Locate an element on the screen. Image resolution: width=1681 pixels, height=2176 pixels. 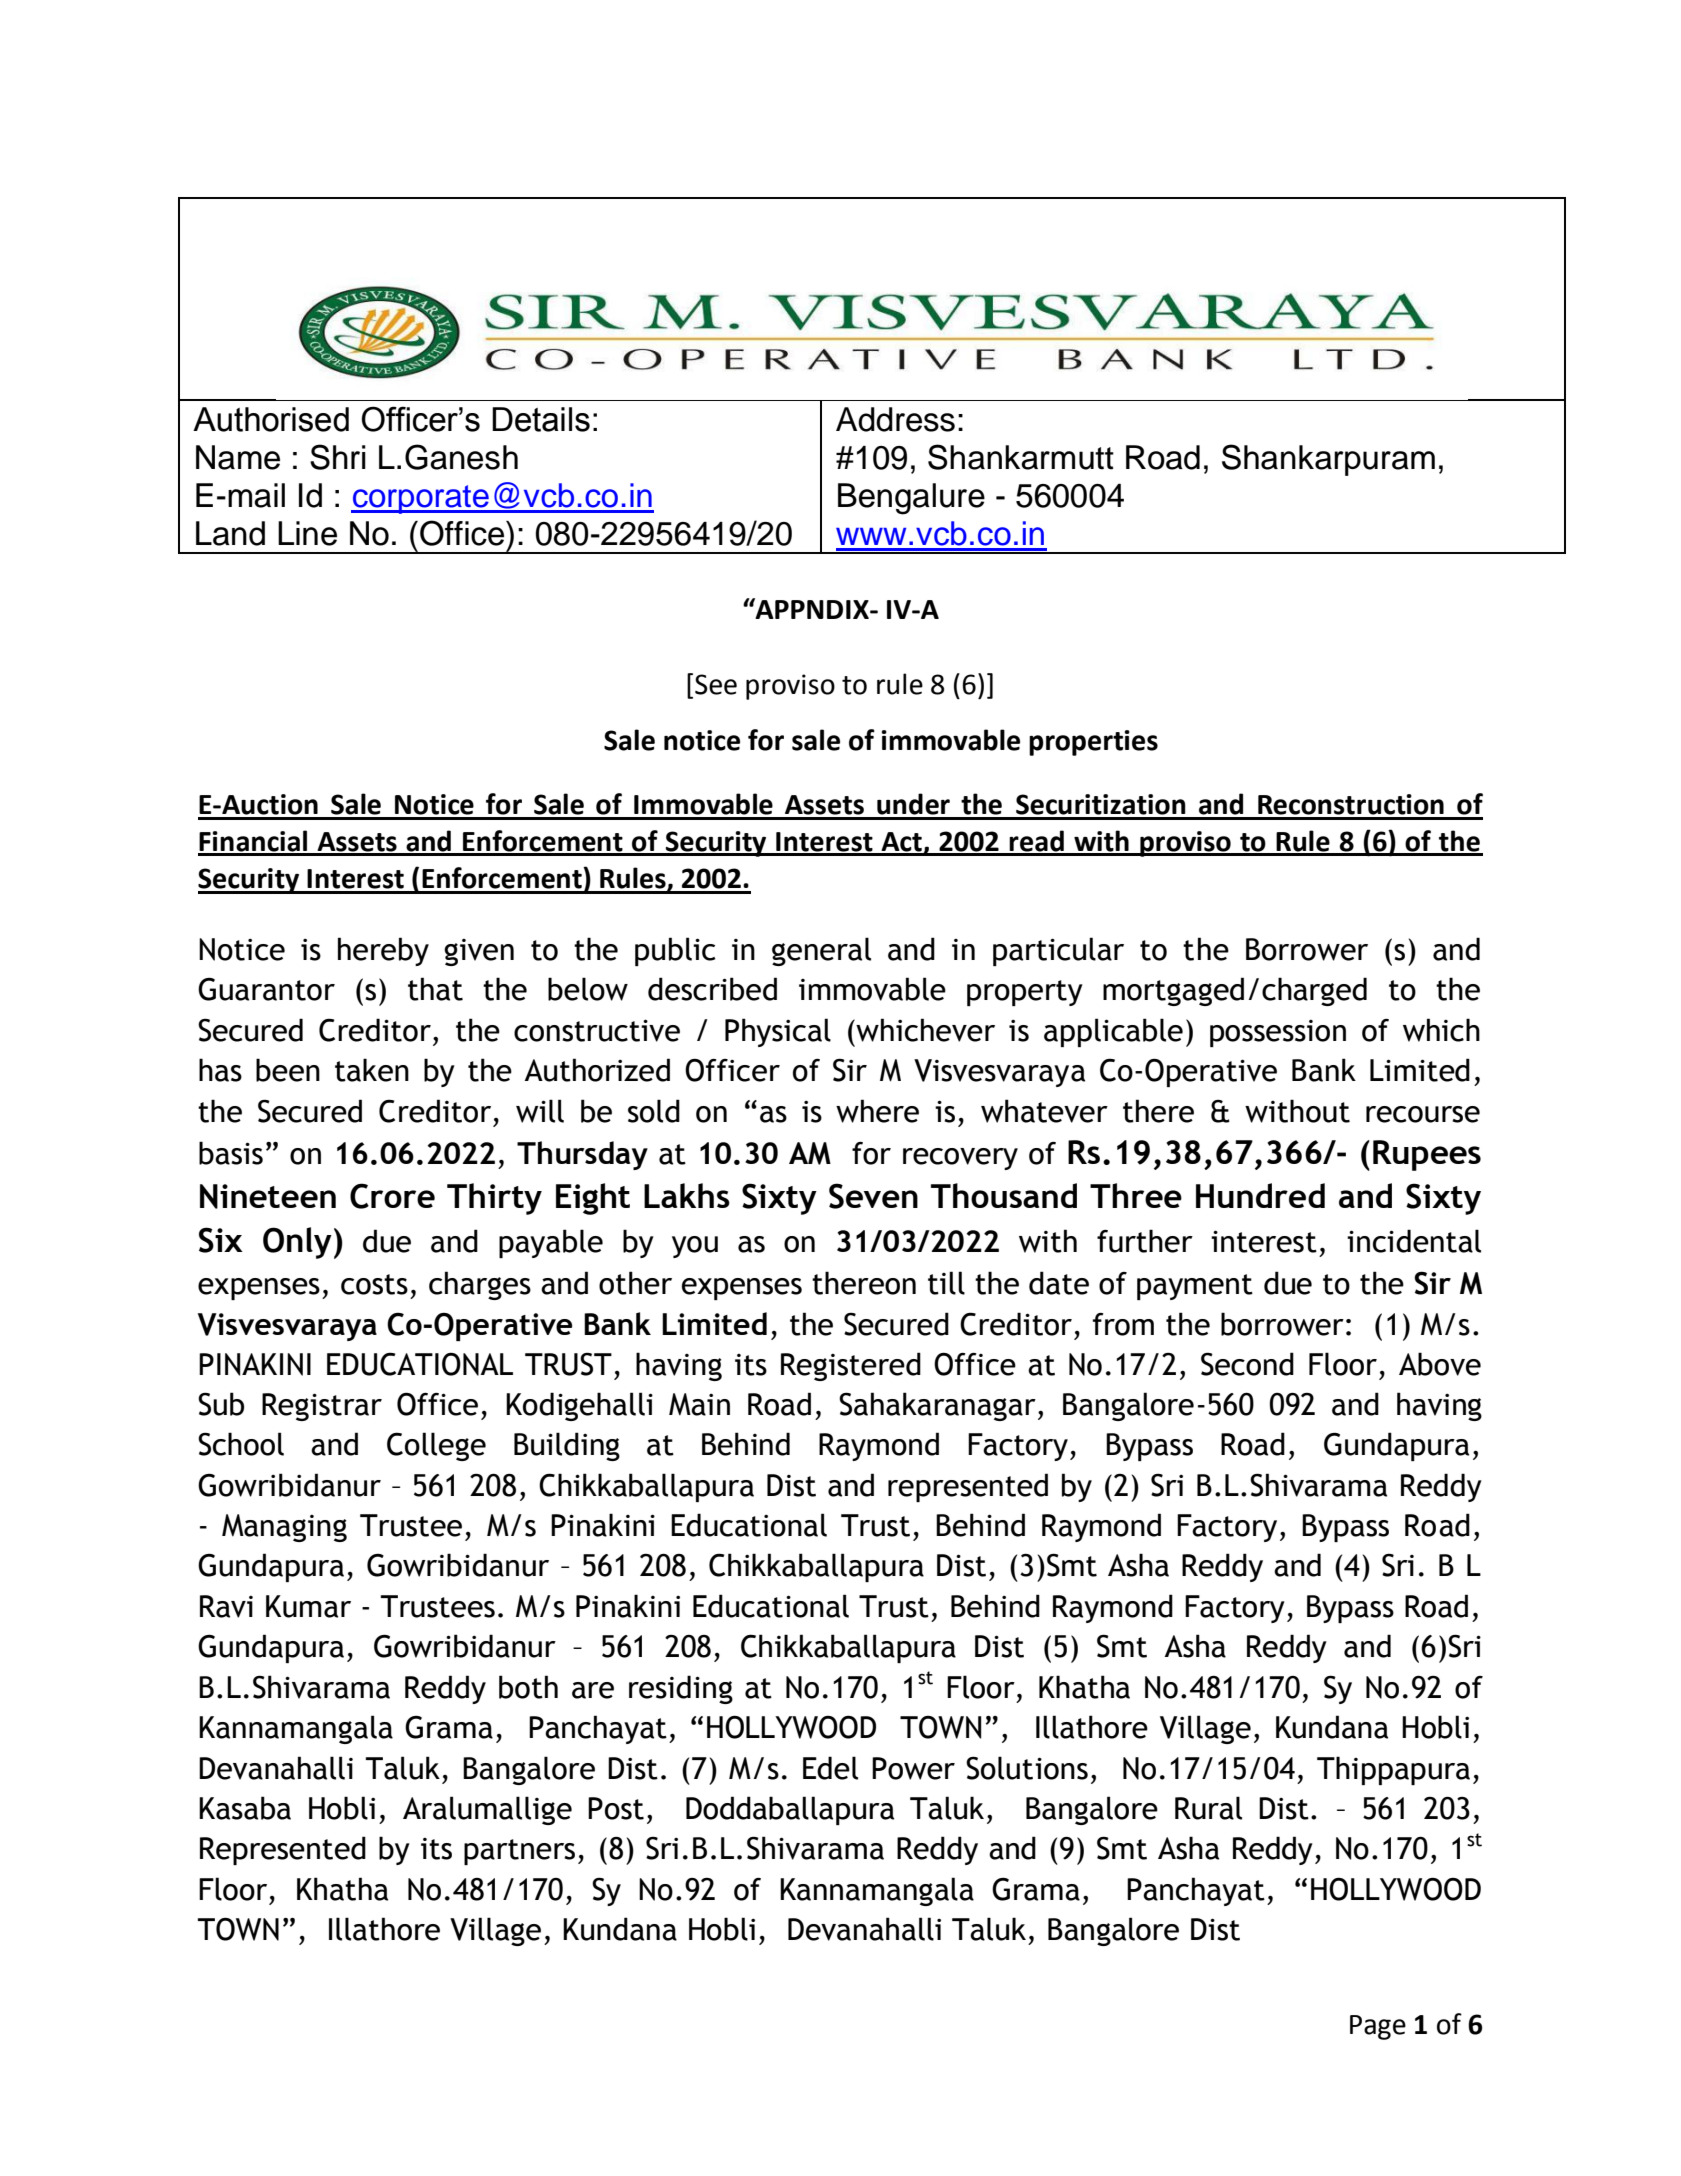
Power is located at coordinates (913, 1768).
